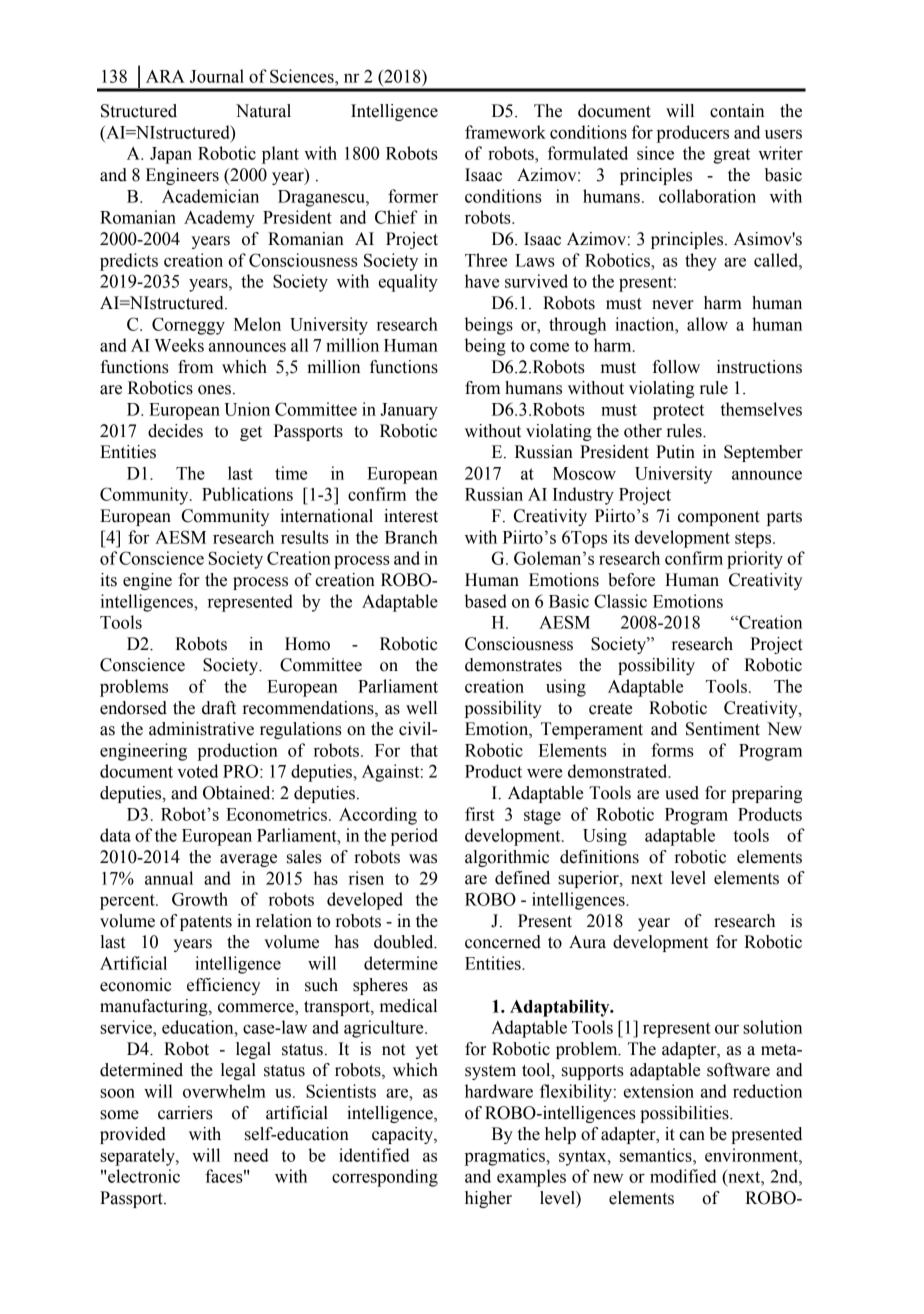  What do you see at coordinates (217, 76) in the document?
I see `Journal` at bounding box center [217, 76].
